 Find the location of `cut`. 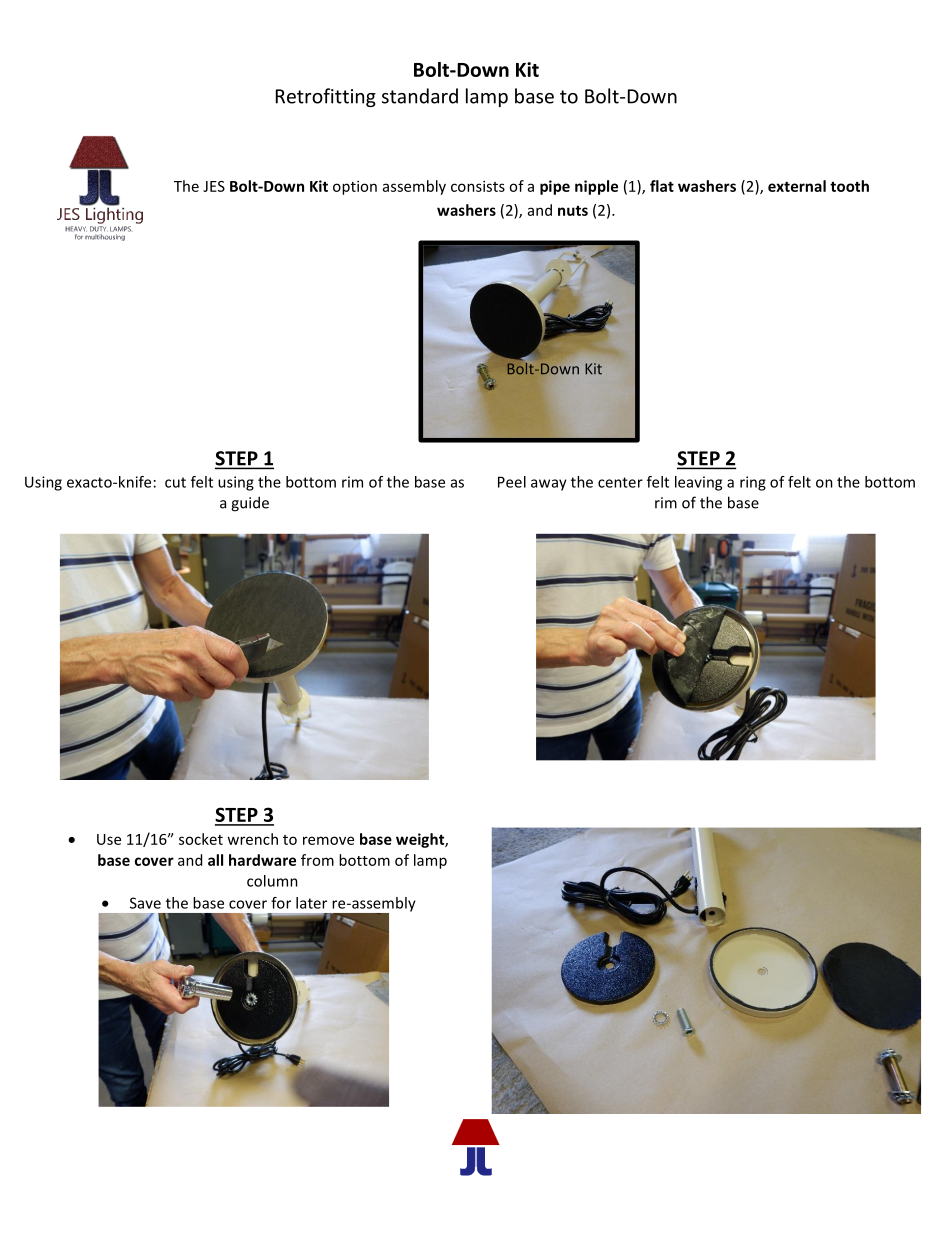

cut is located at coordinates (175, 482).
